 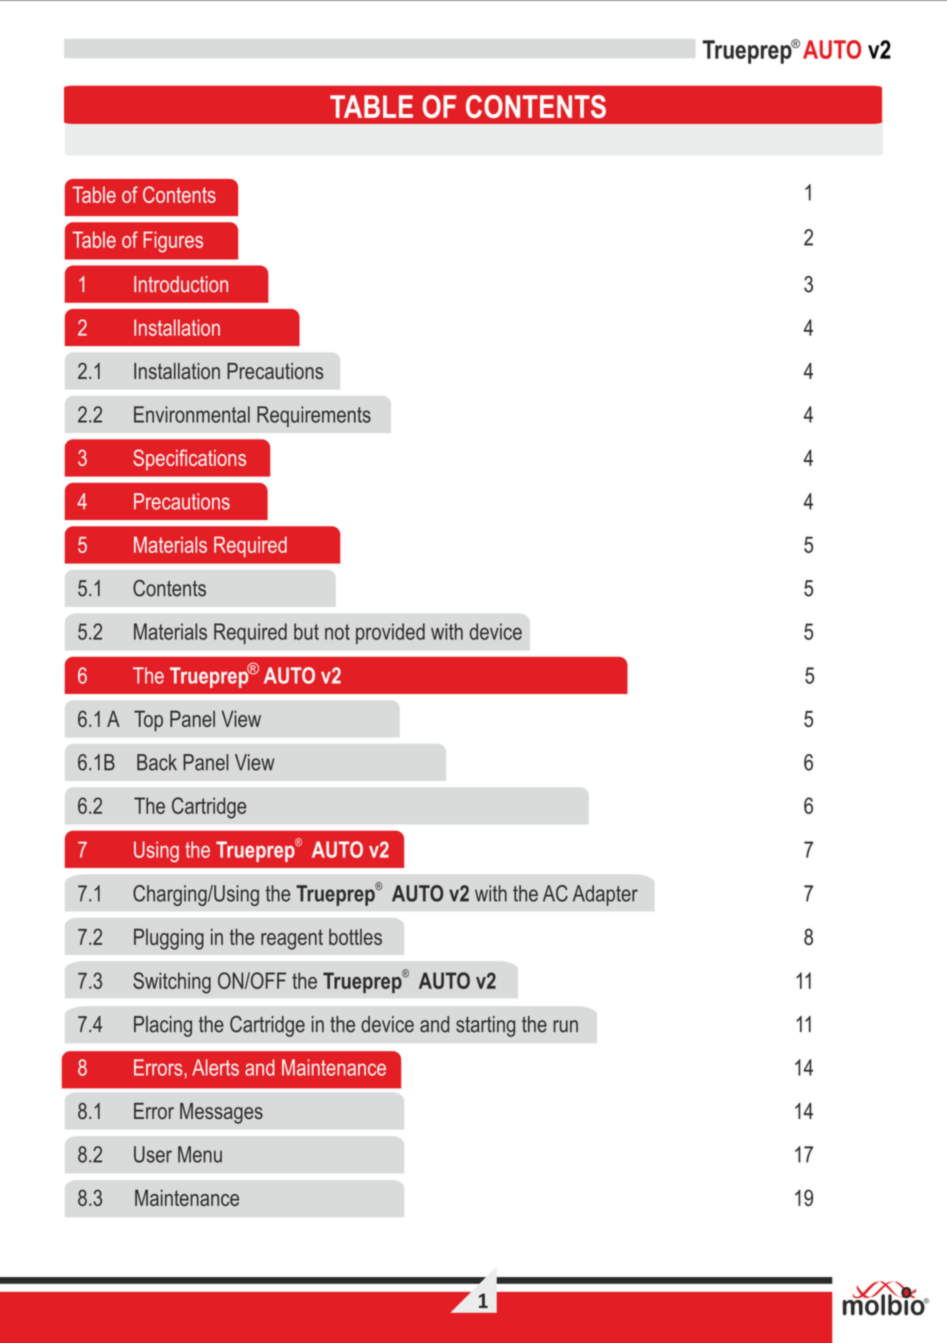 I want to click on provided, so click(x=390, y=633).
